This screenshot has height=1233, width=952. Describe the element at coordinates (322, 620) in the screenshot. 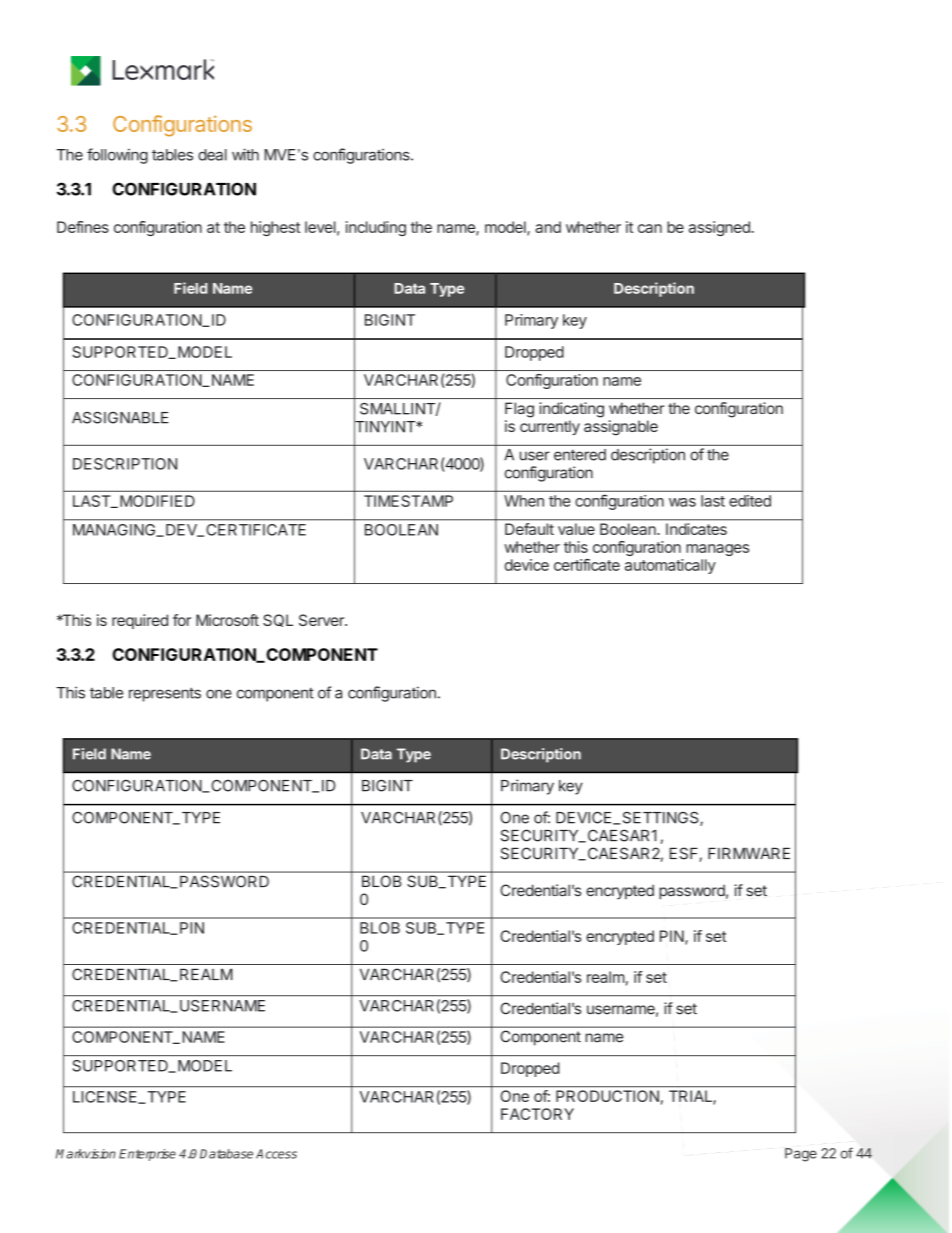

I see `Server` at that location.
